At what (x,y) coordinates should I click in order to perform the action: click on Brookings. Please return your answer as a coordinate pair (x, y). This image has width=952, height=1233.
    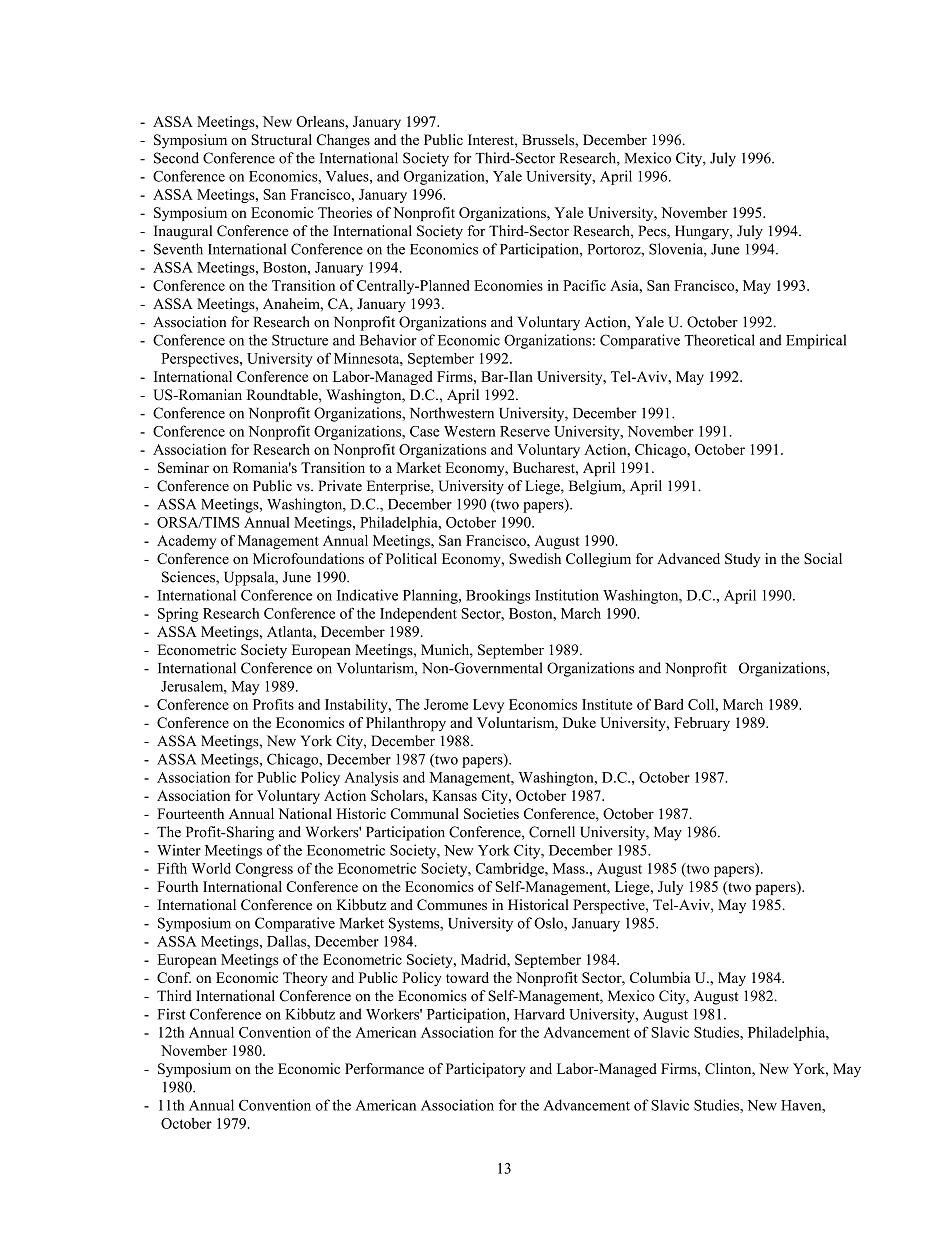
    Looking at the image, I should click on (498, 596).
